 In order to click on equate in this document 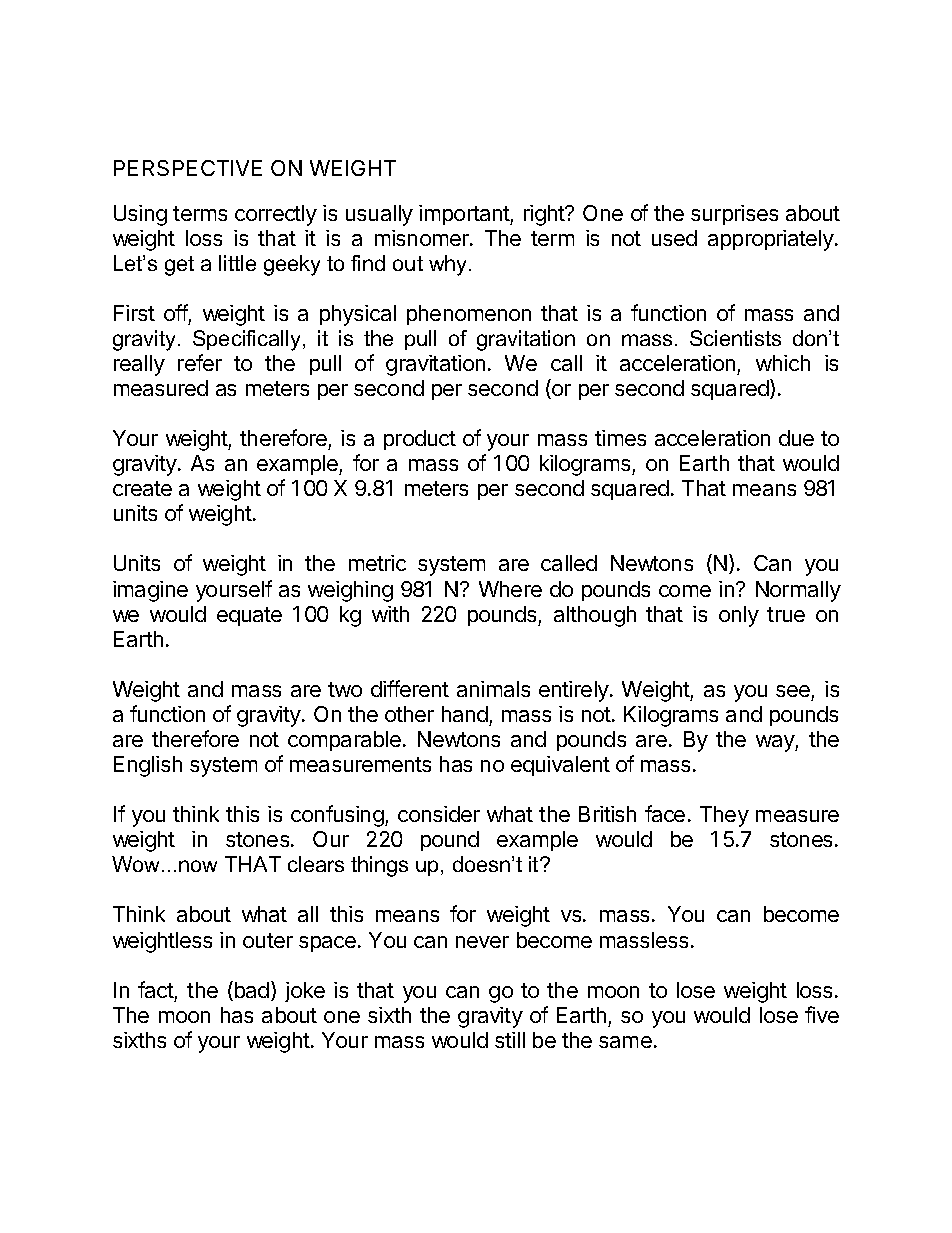, I will do `click(249, 616)`.
